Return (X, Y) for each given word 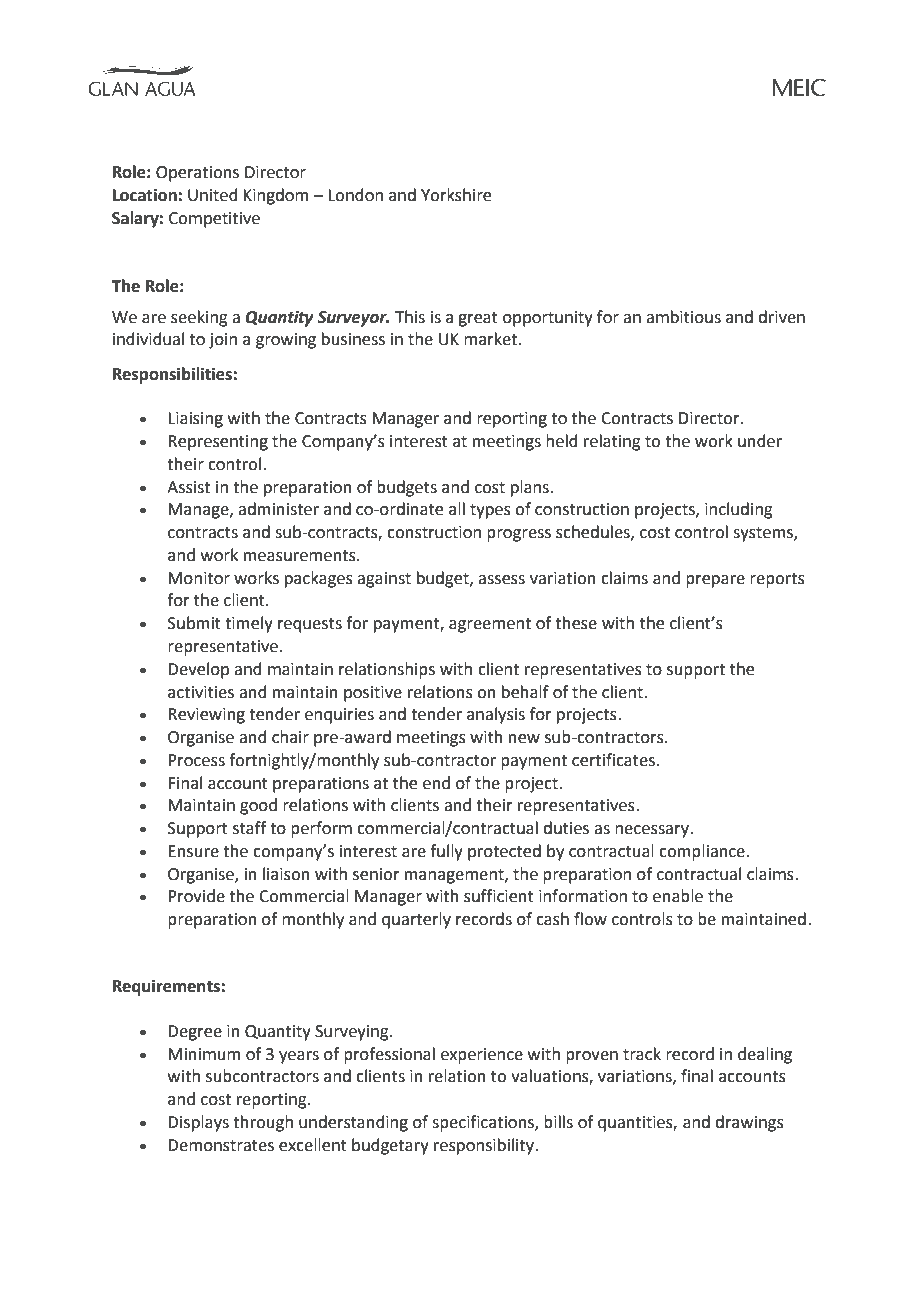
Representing (218, 443)
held (562, 441)
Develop (198, 670)
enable (678, 896)
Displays (198, 1123)
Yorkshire (456, 195)
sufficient (499, 896)
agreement (490, 625)
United (213, 195)
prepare (715, 581)
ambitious (683, 317)
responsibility (485, 1146)
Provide (196, 896)
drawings (749, 1123)
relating (612, 442)
